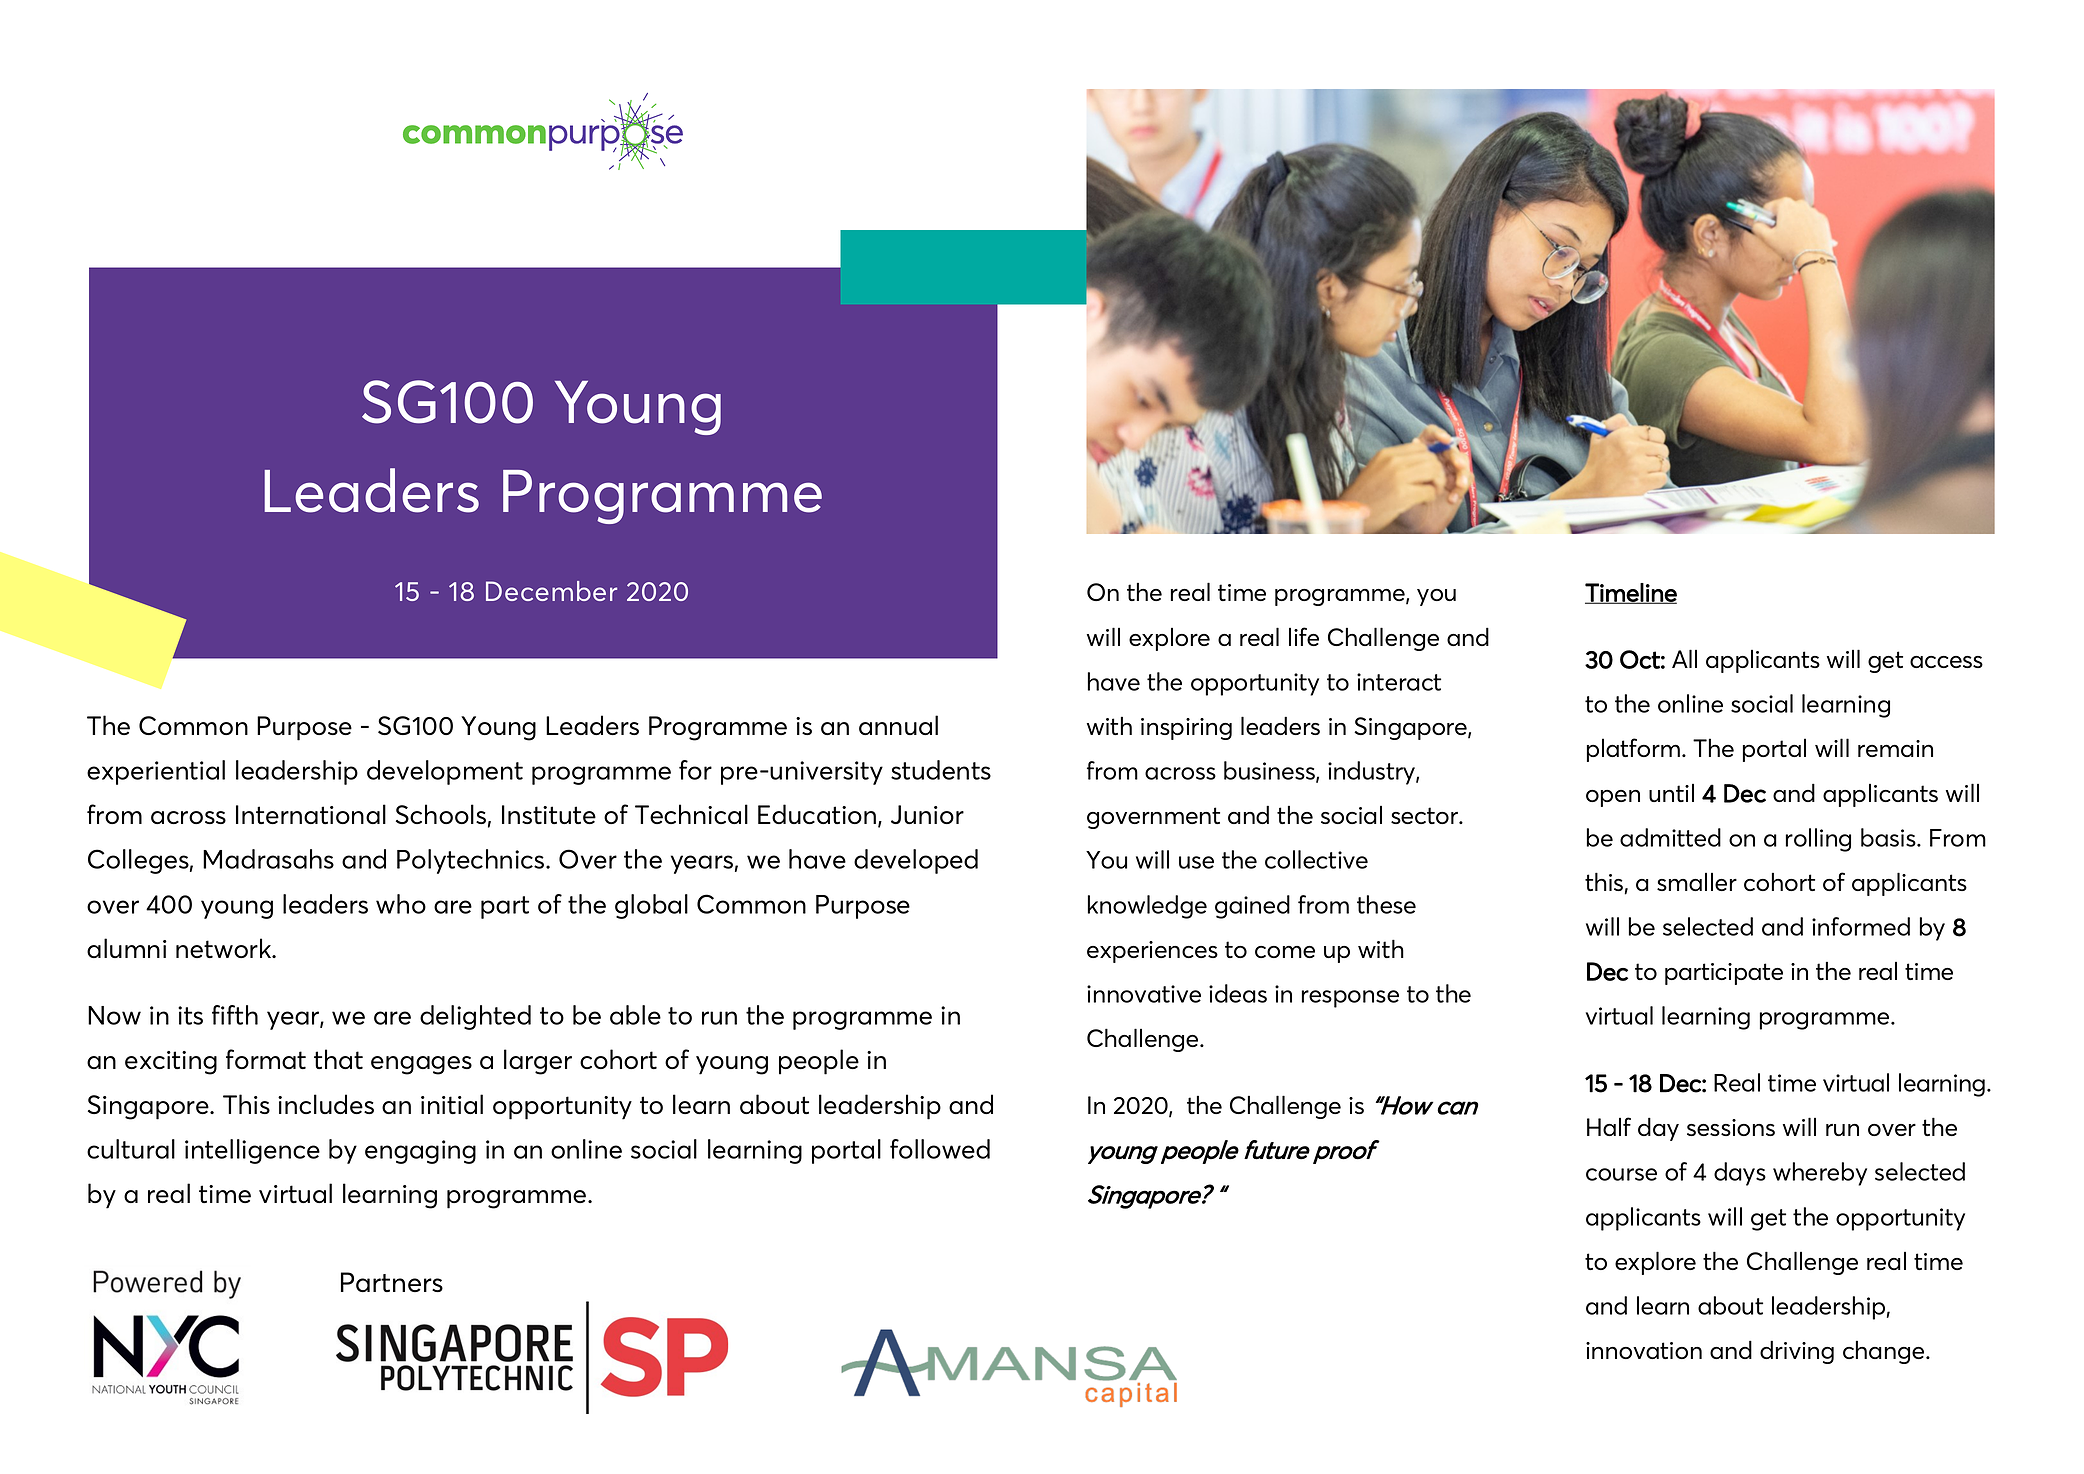 This document has width=2084, height=1474. I want to click on until, so click(1671, 793).
